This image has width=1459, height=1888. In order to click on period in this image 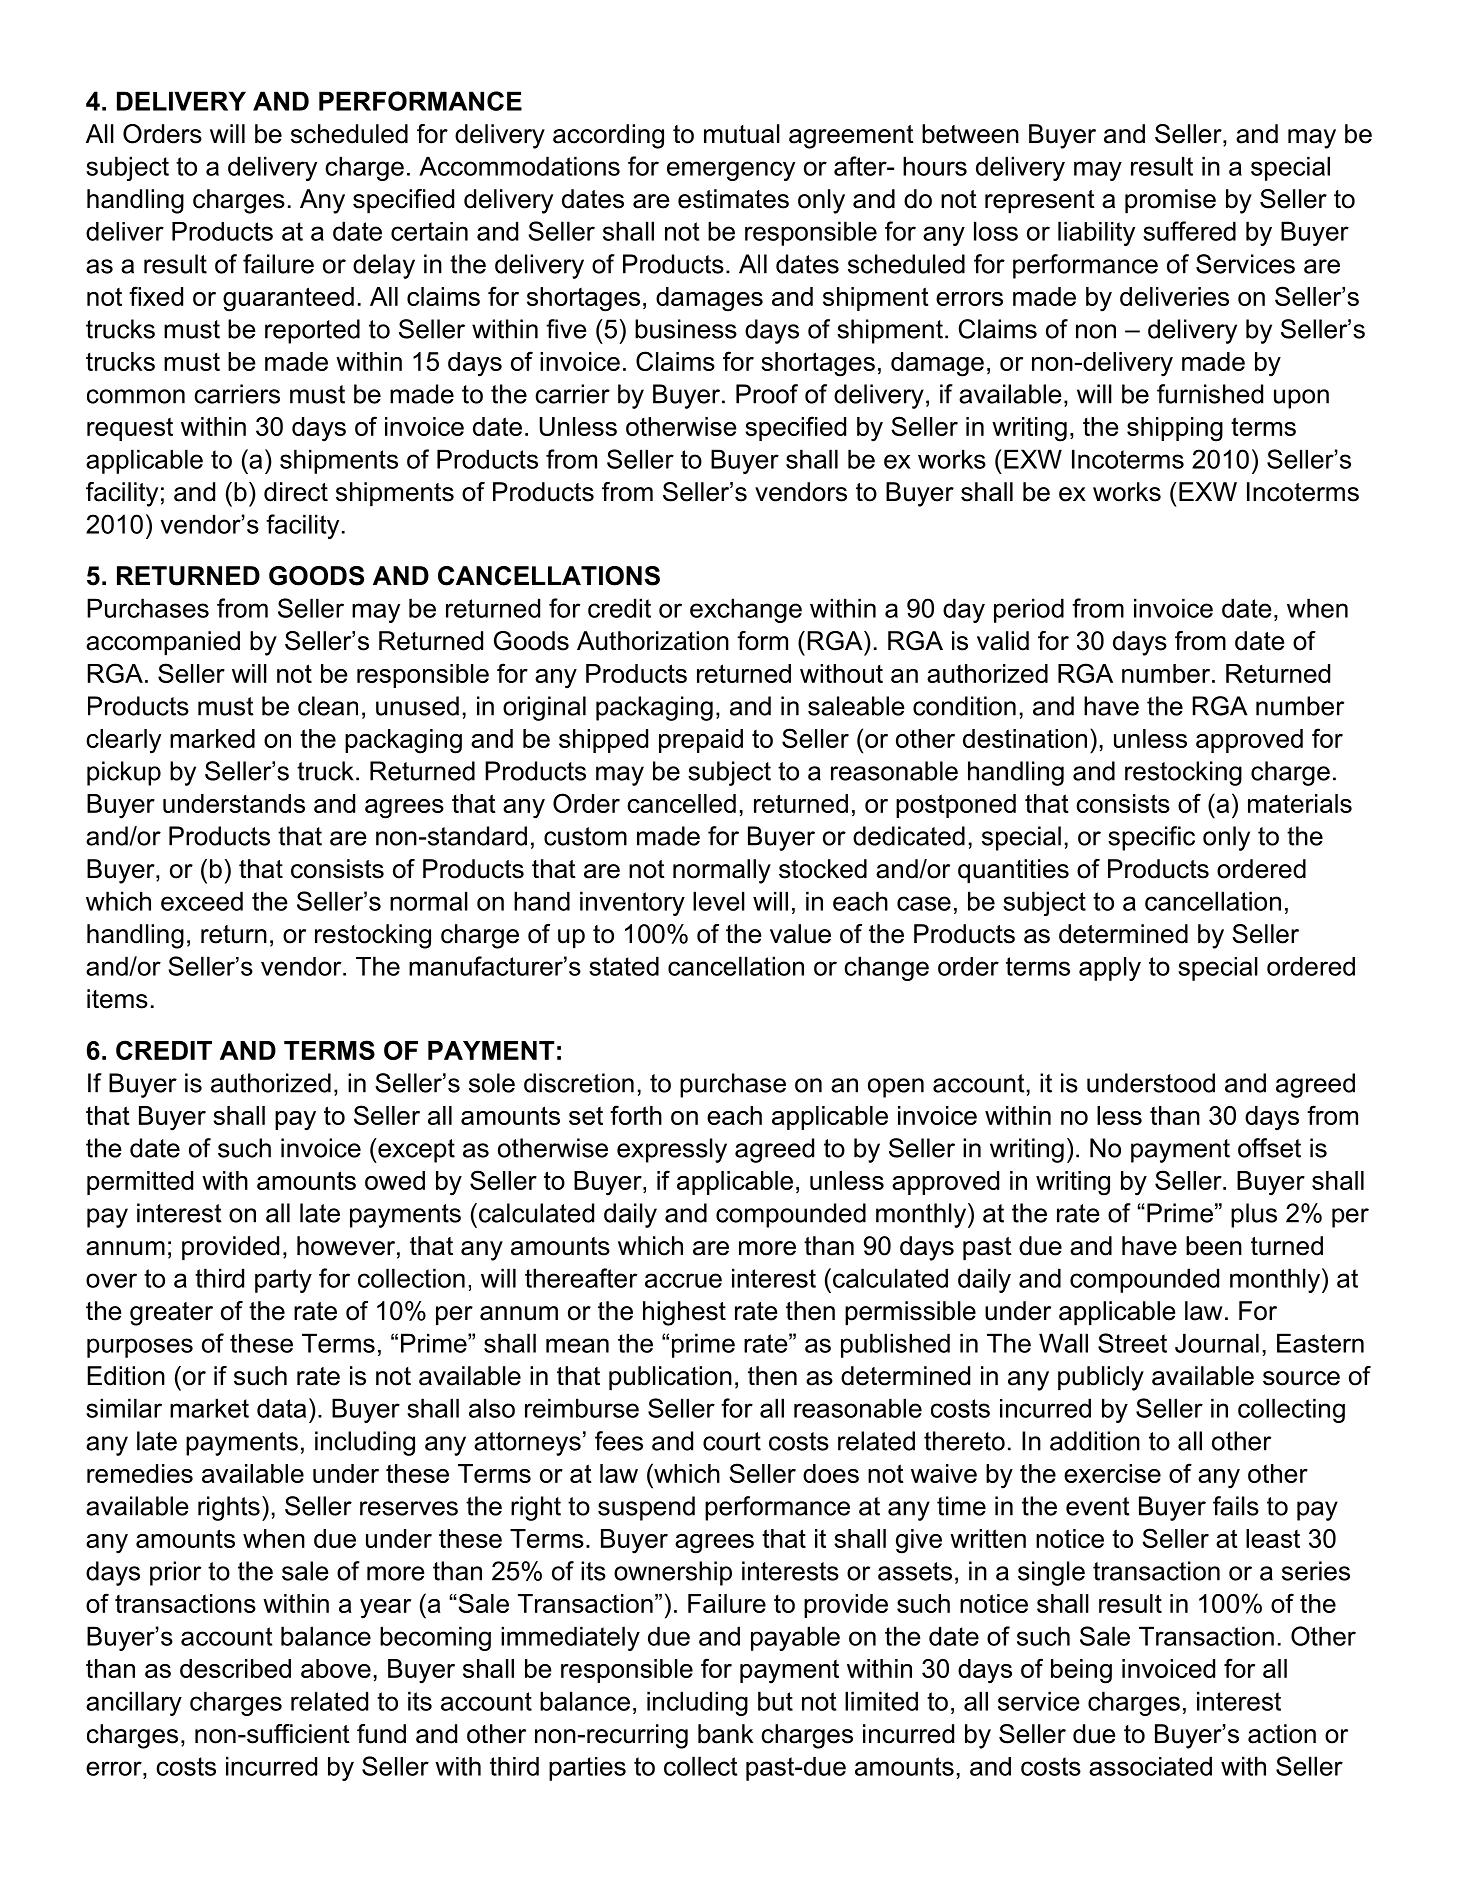, I will do `click(1029, 610)`.
